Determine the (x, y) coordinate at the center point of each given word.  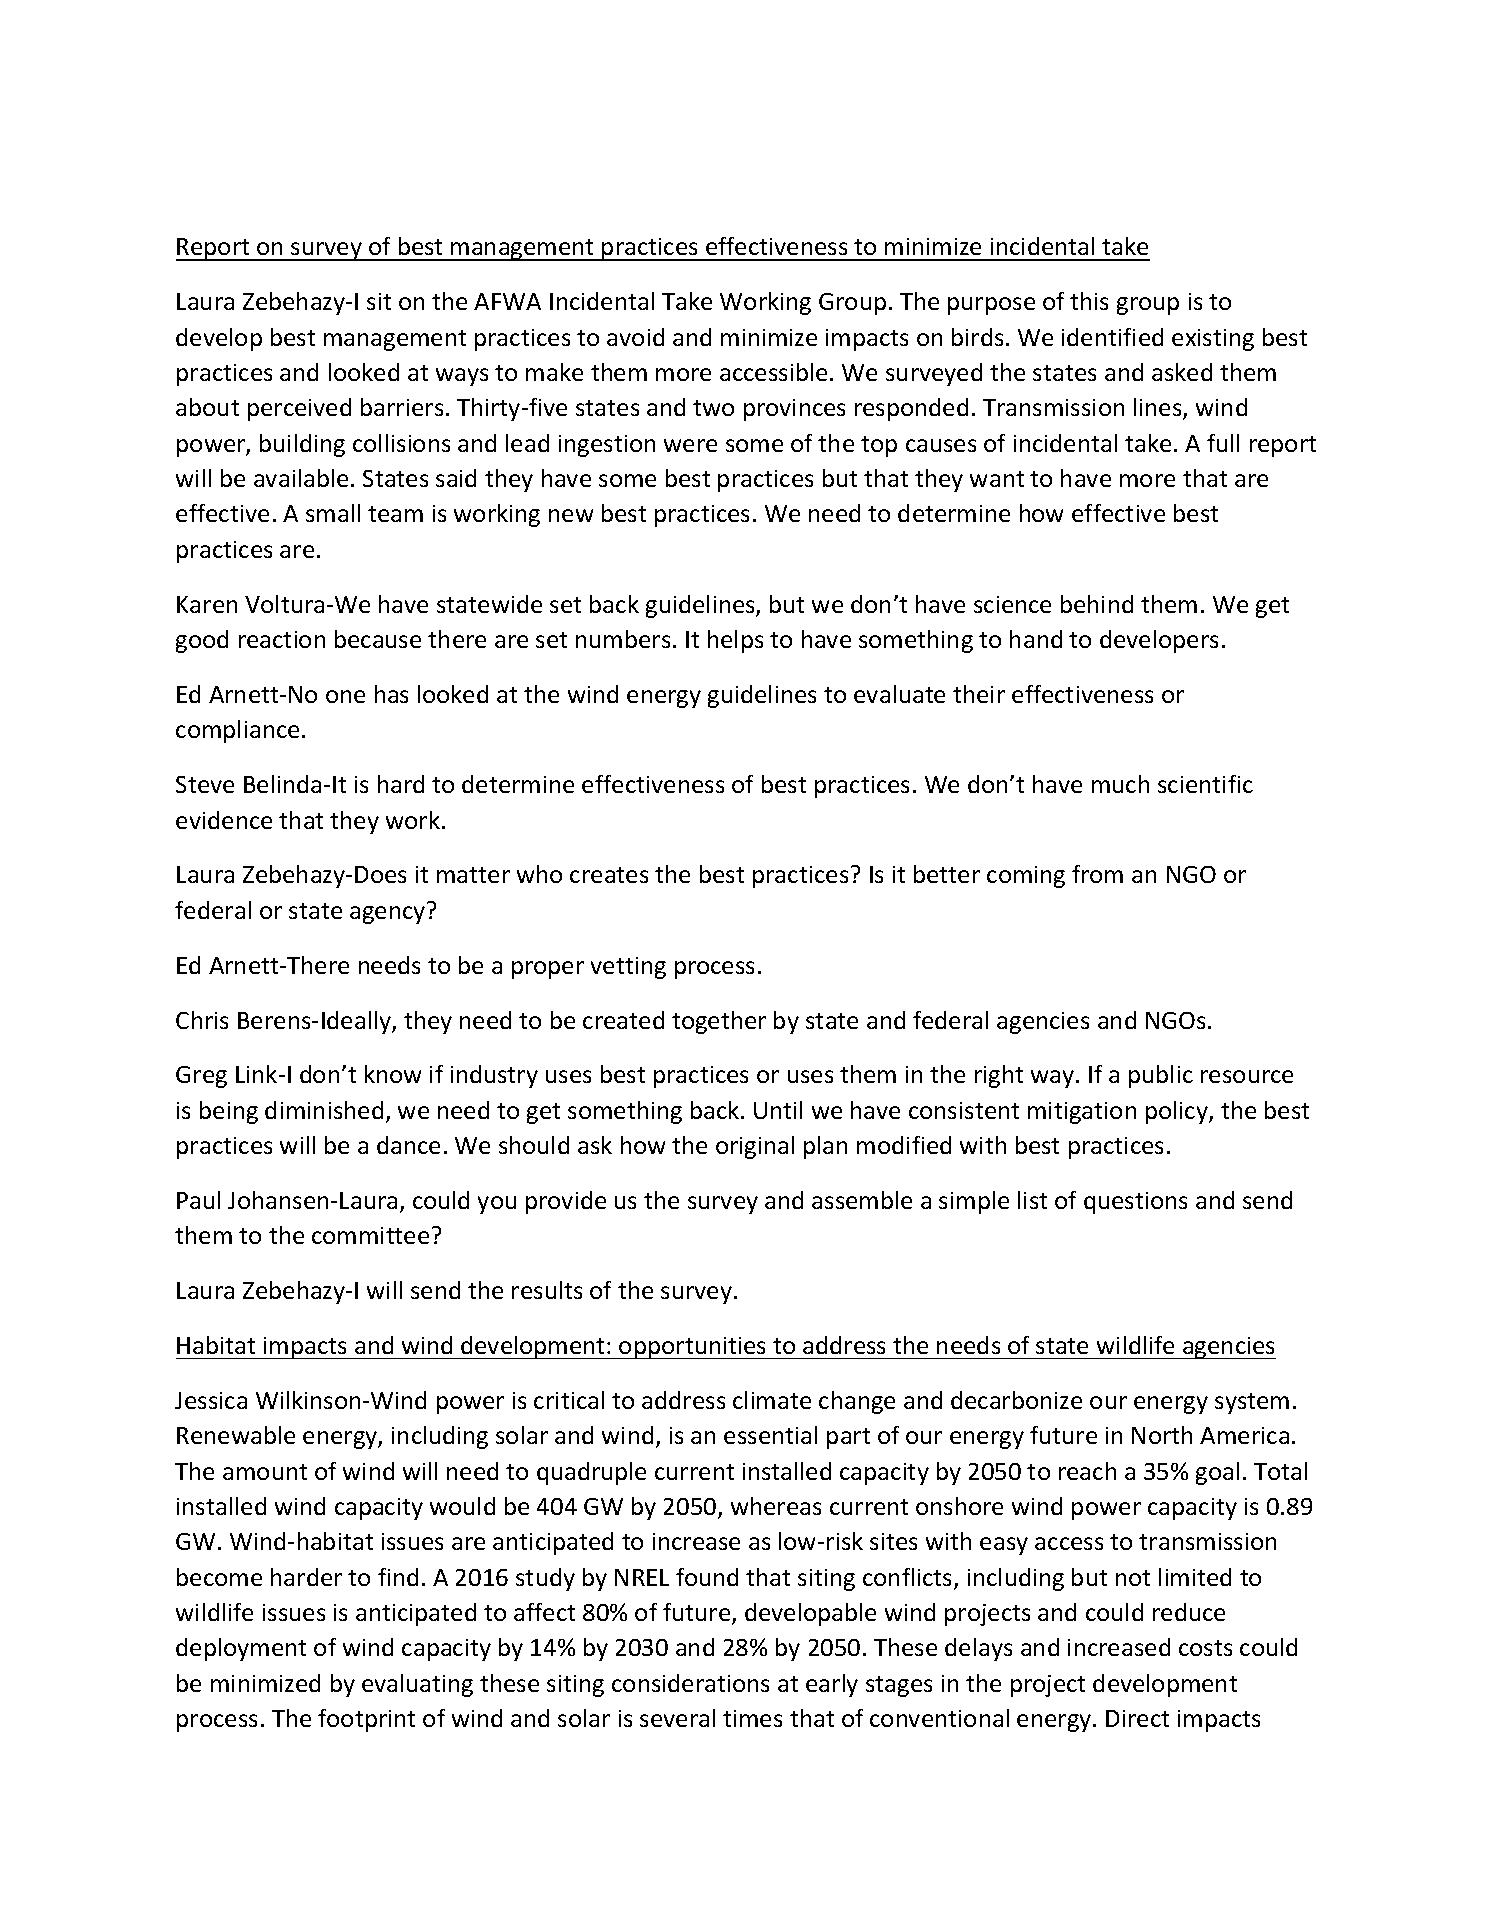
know (393, 1074)
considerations (690, 1683)
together (719, 1022)
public (1161, 1076)
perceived (299, 409)
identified (1112, 337)
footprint (366, 1720)
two (713, 408)
